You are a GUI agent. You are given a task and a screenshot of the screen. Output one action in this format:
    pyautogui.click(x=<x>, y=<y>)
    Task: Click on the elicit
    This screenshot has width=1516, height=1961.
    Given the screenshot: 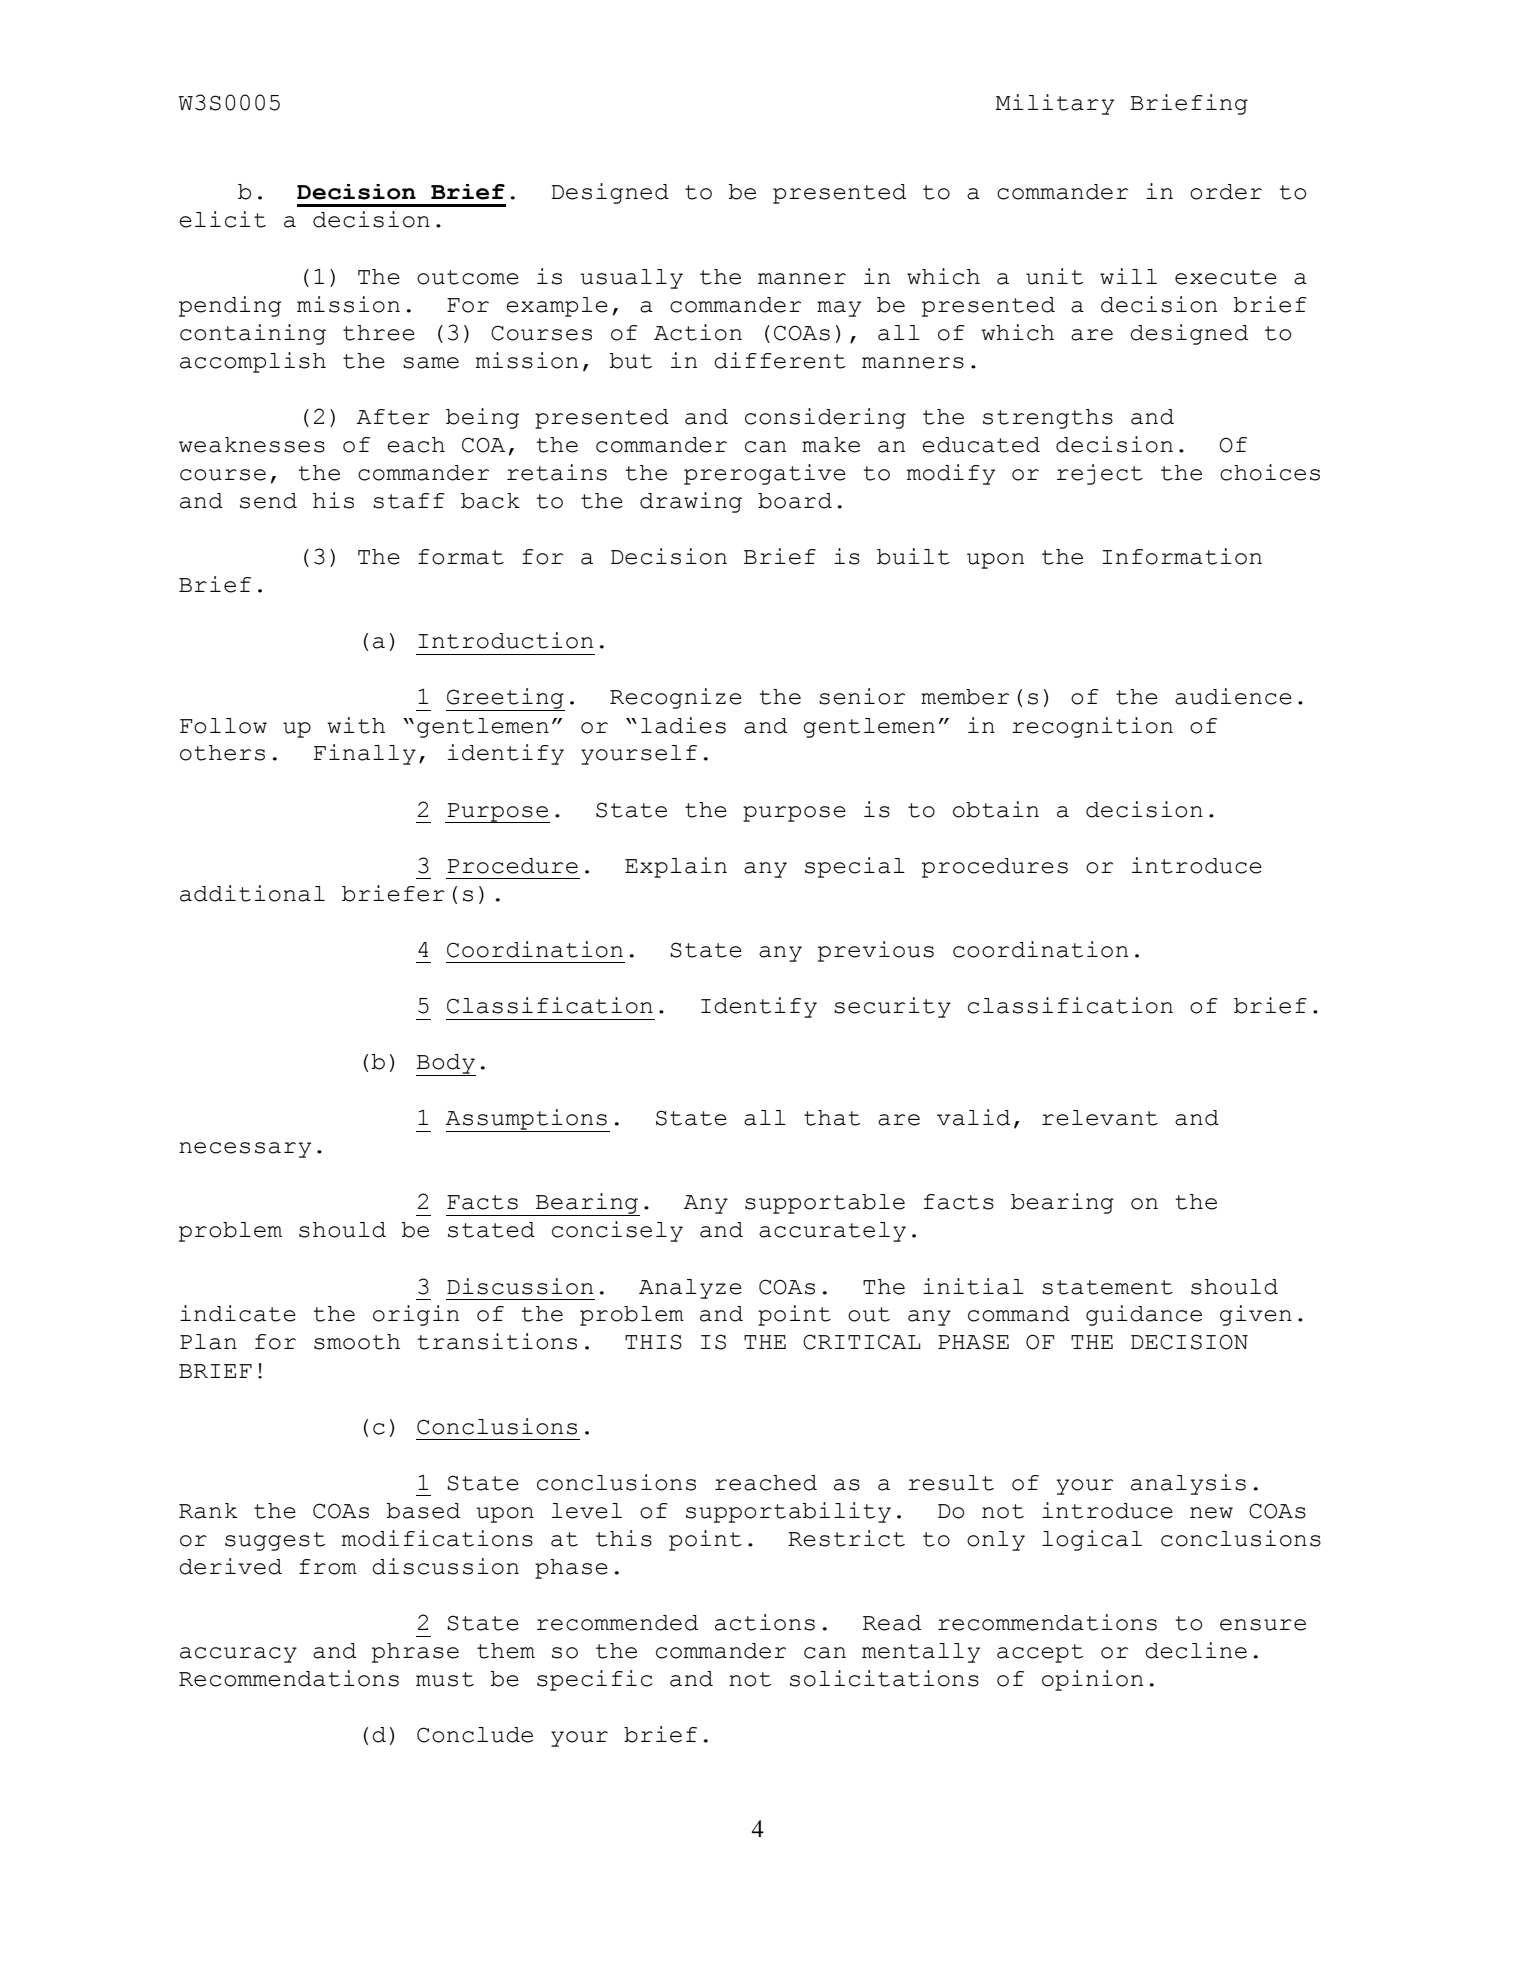 What is the action you would take?
    pyautogui.click(x=222, y=219)
